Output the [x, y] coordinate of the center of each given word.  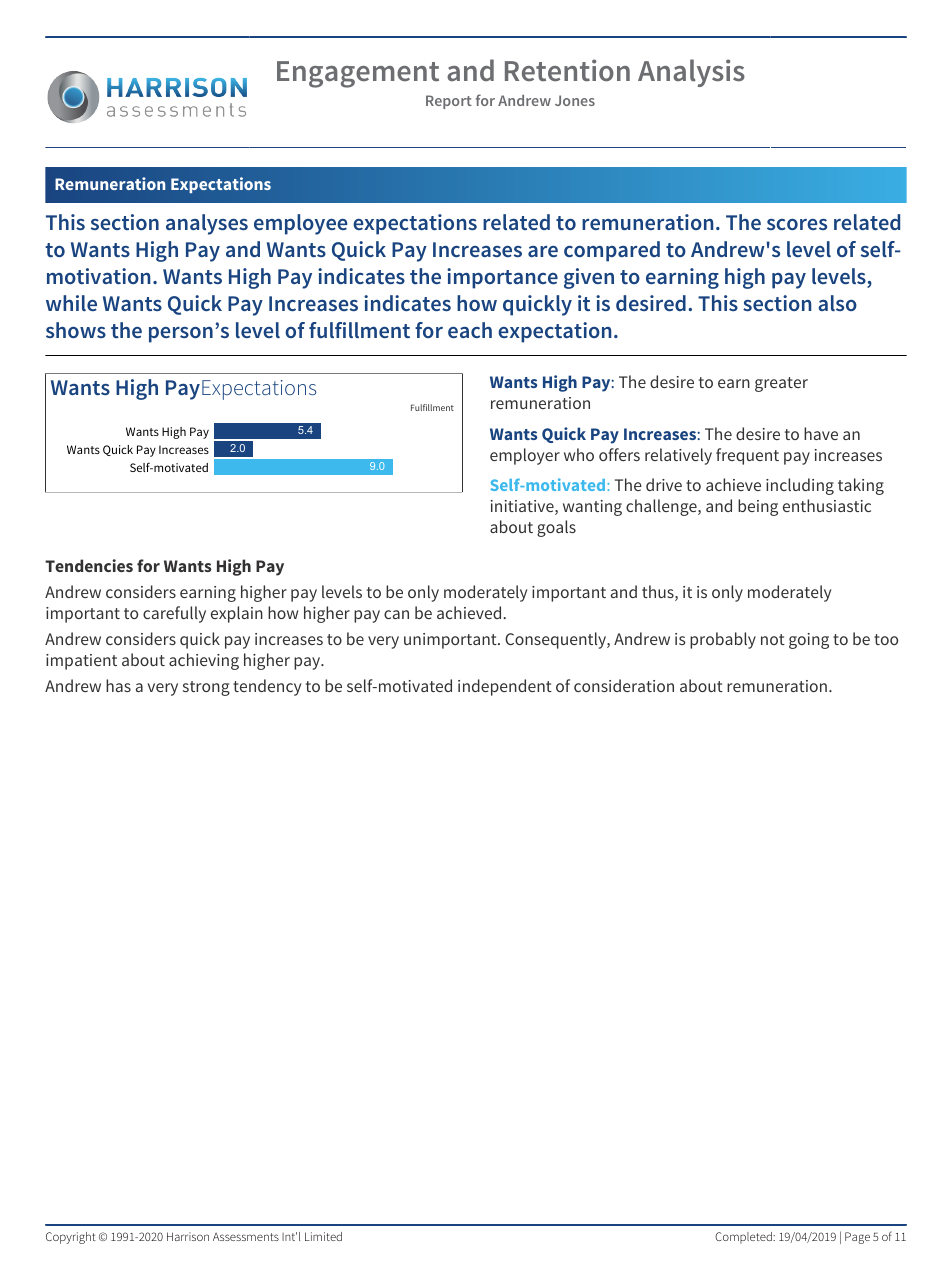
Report [449, 102]
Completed [744, 1238]
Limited [323, 1236]
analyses [207, 224]
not [773, 639]
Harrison [188, 1236]
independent [505, 687]
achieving [204, 661]
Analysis [691, 73]
